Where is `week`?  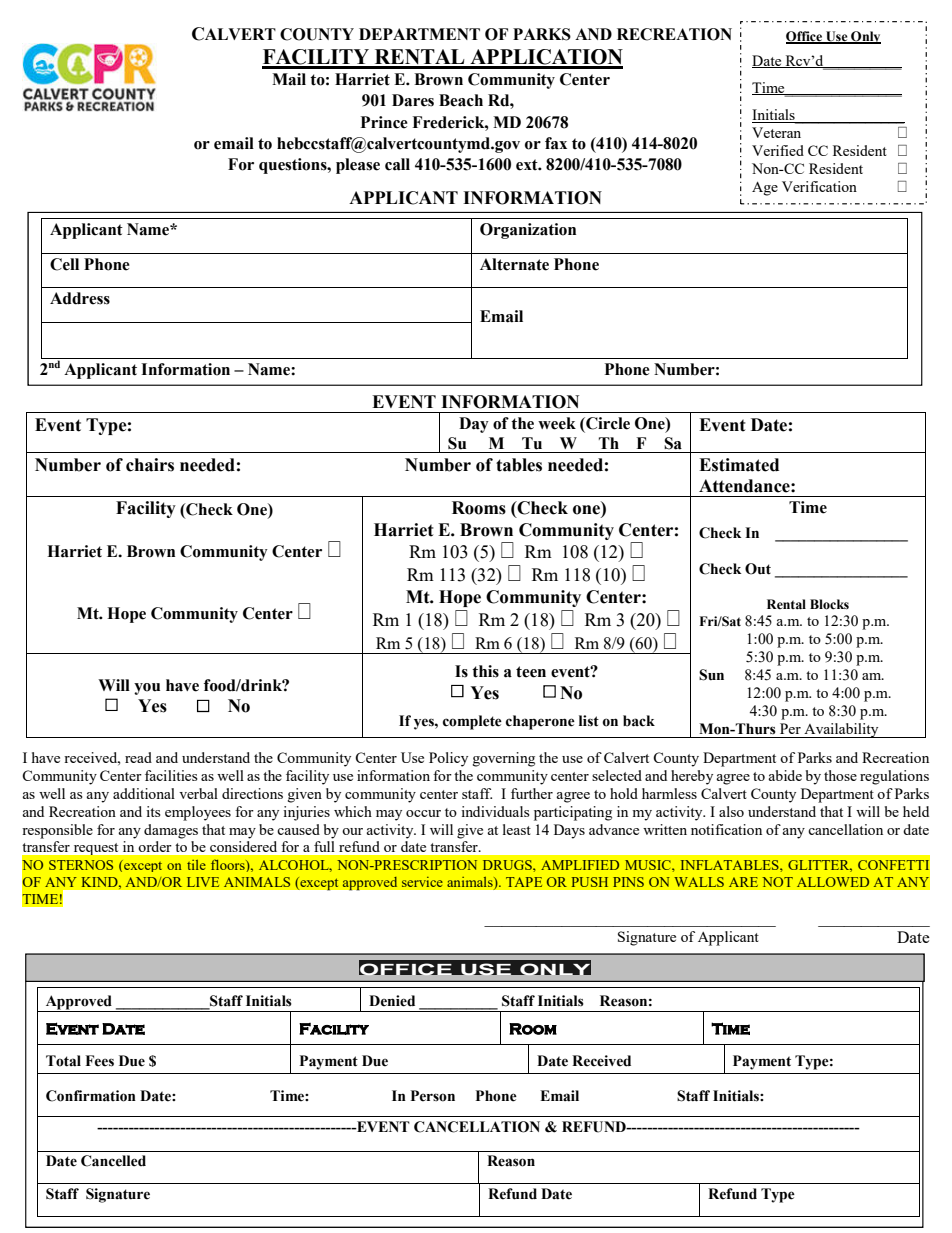
week is located at coordinates (557, 423).
